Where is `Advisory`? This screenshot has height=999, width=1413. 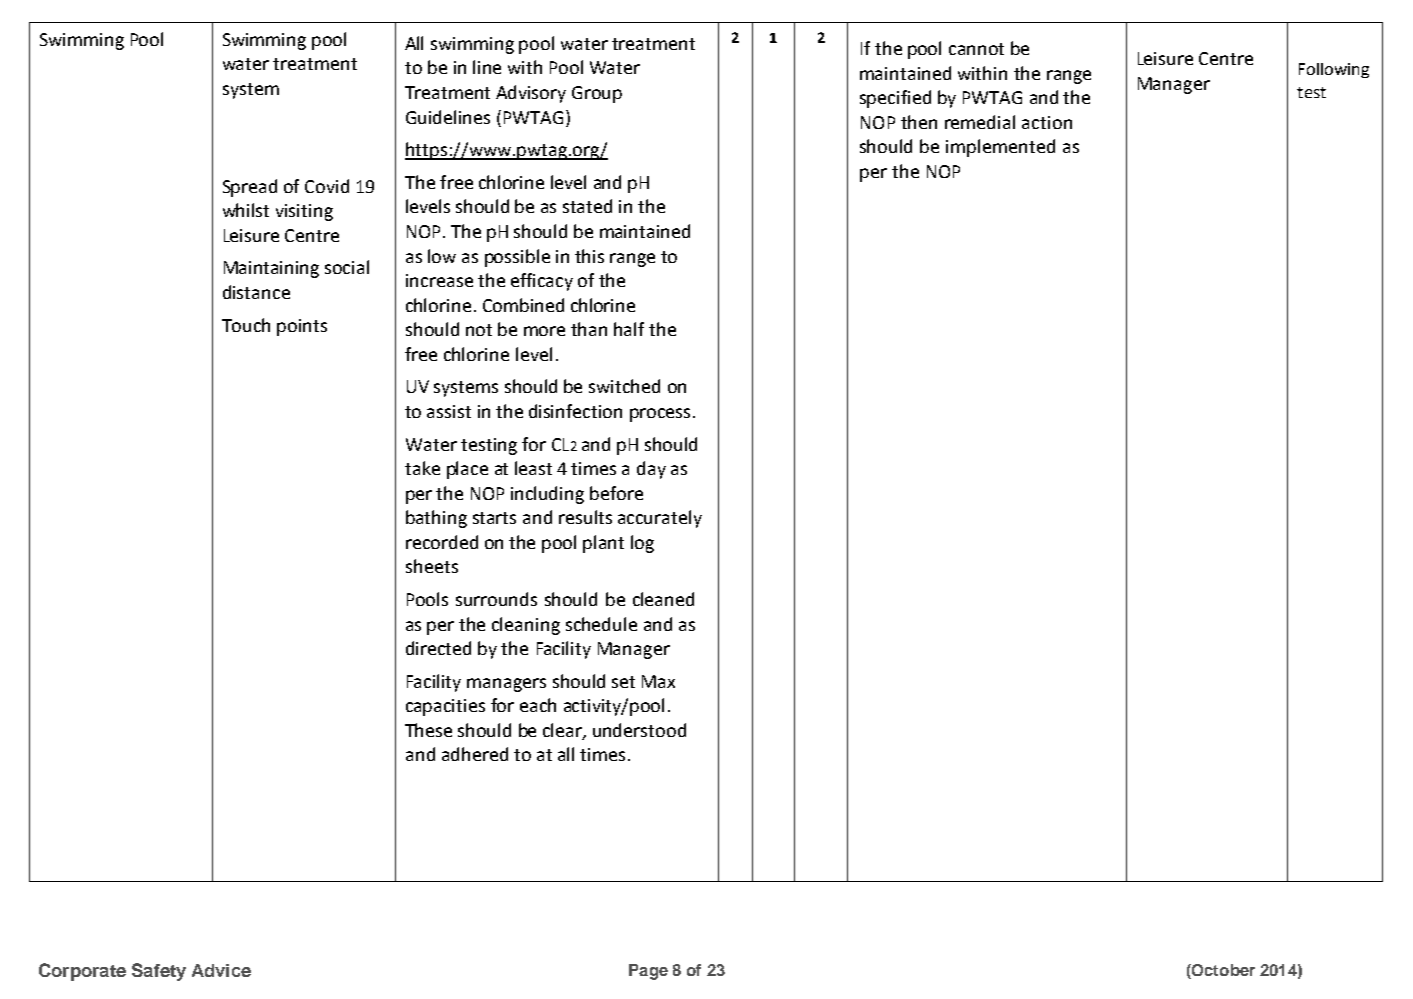
Advisory is located at coordinates (531, 94).
